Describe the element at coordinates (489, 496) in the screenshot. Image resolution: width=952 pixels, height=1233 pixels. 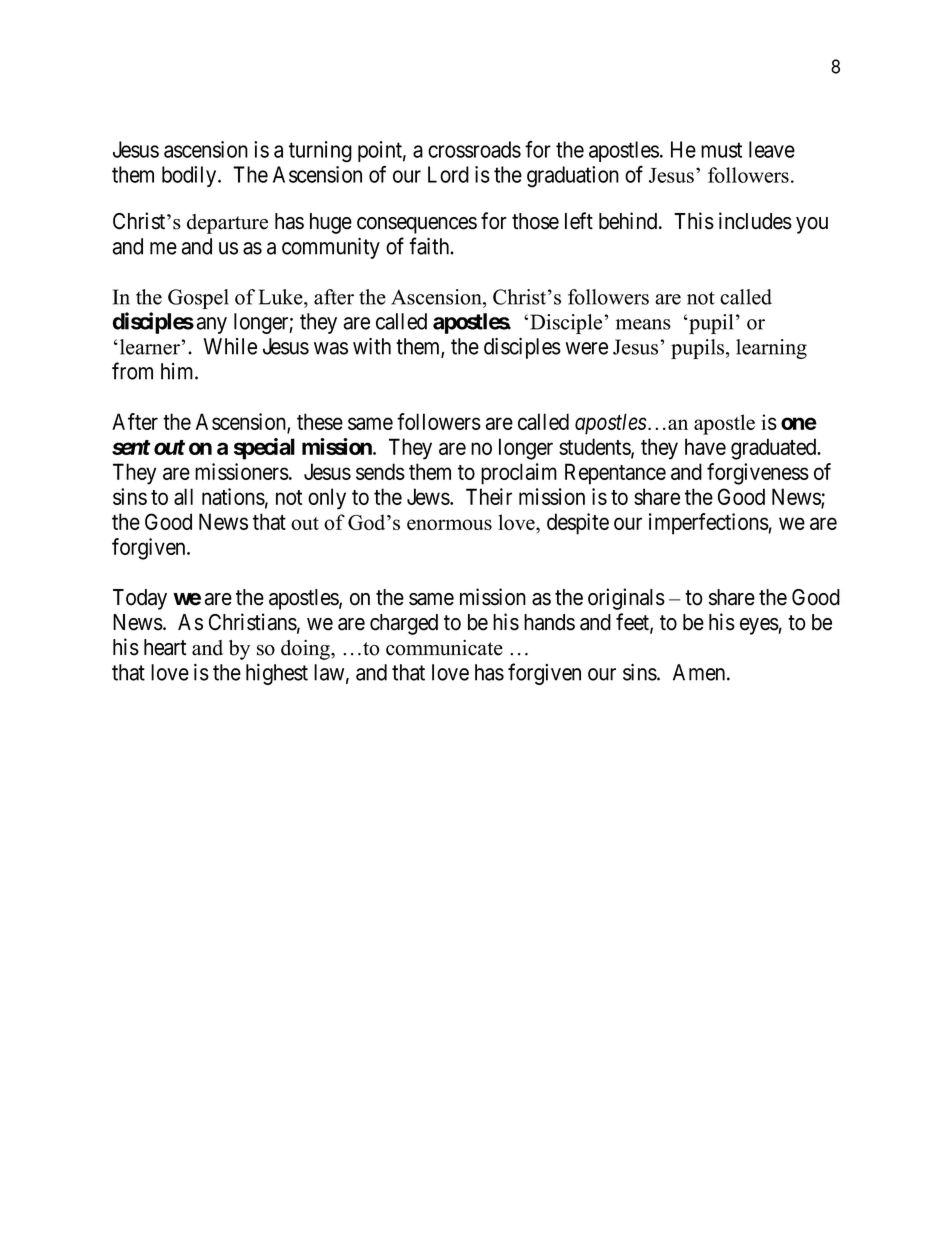
I see `Their` at that location.
